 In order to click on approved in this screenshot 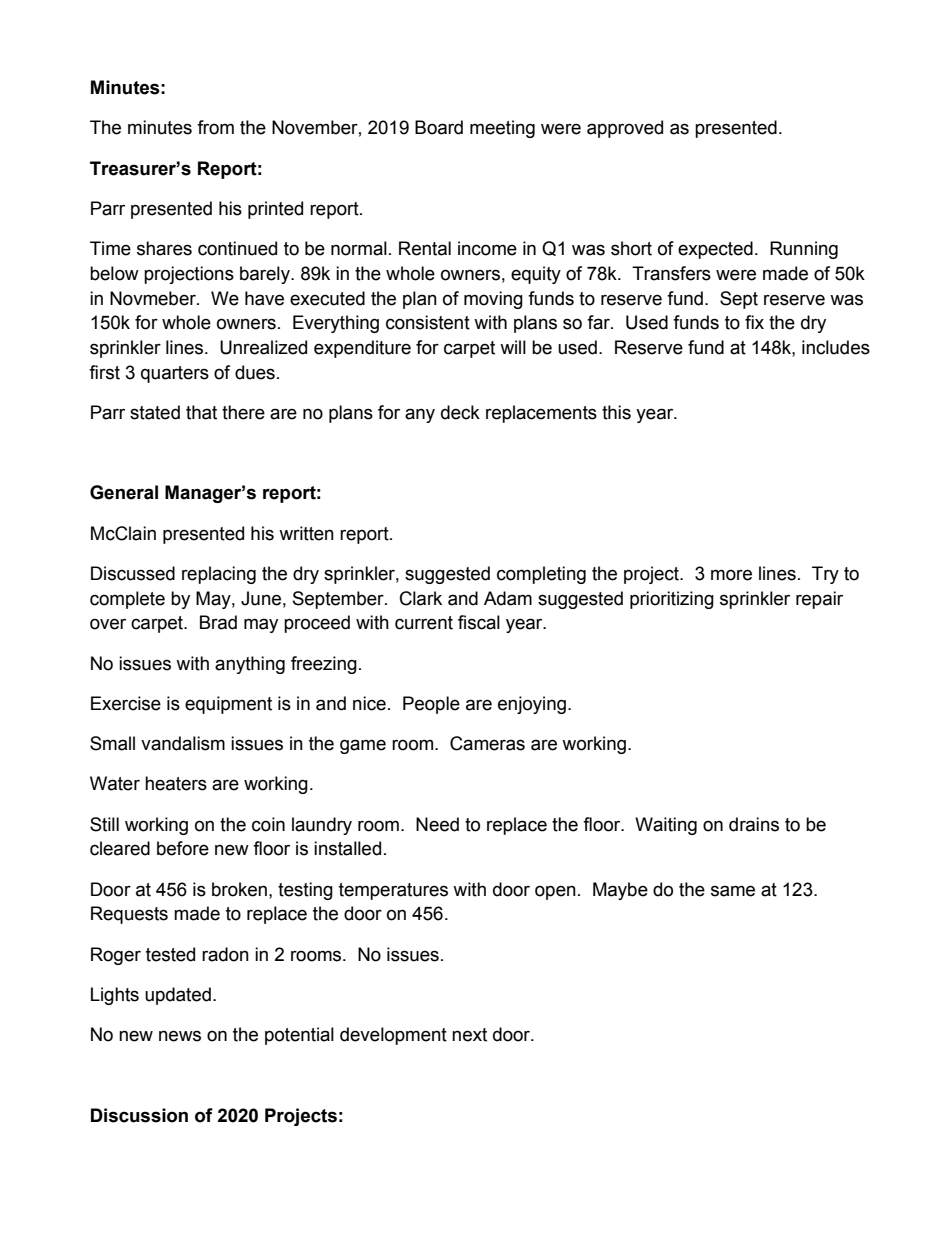, I will do `click(625, 129)`.
